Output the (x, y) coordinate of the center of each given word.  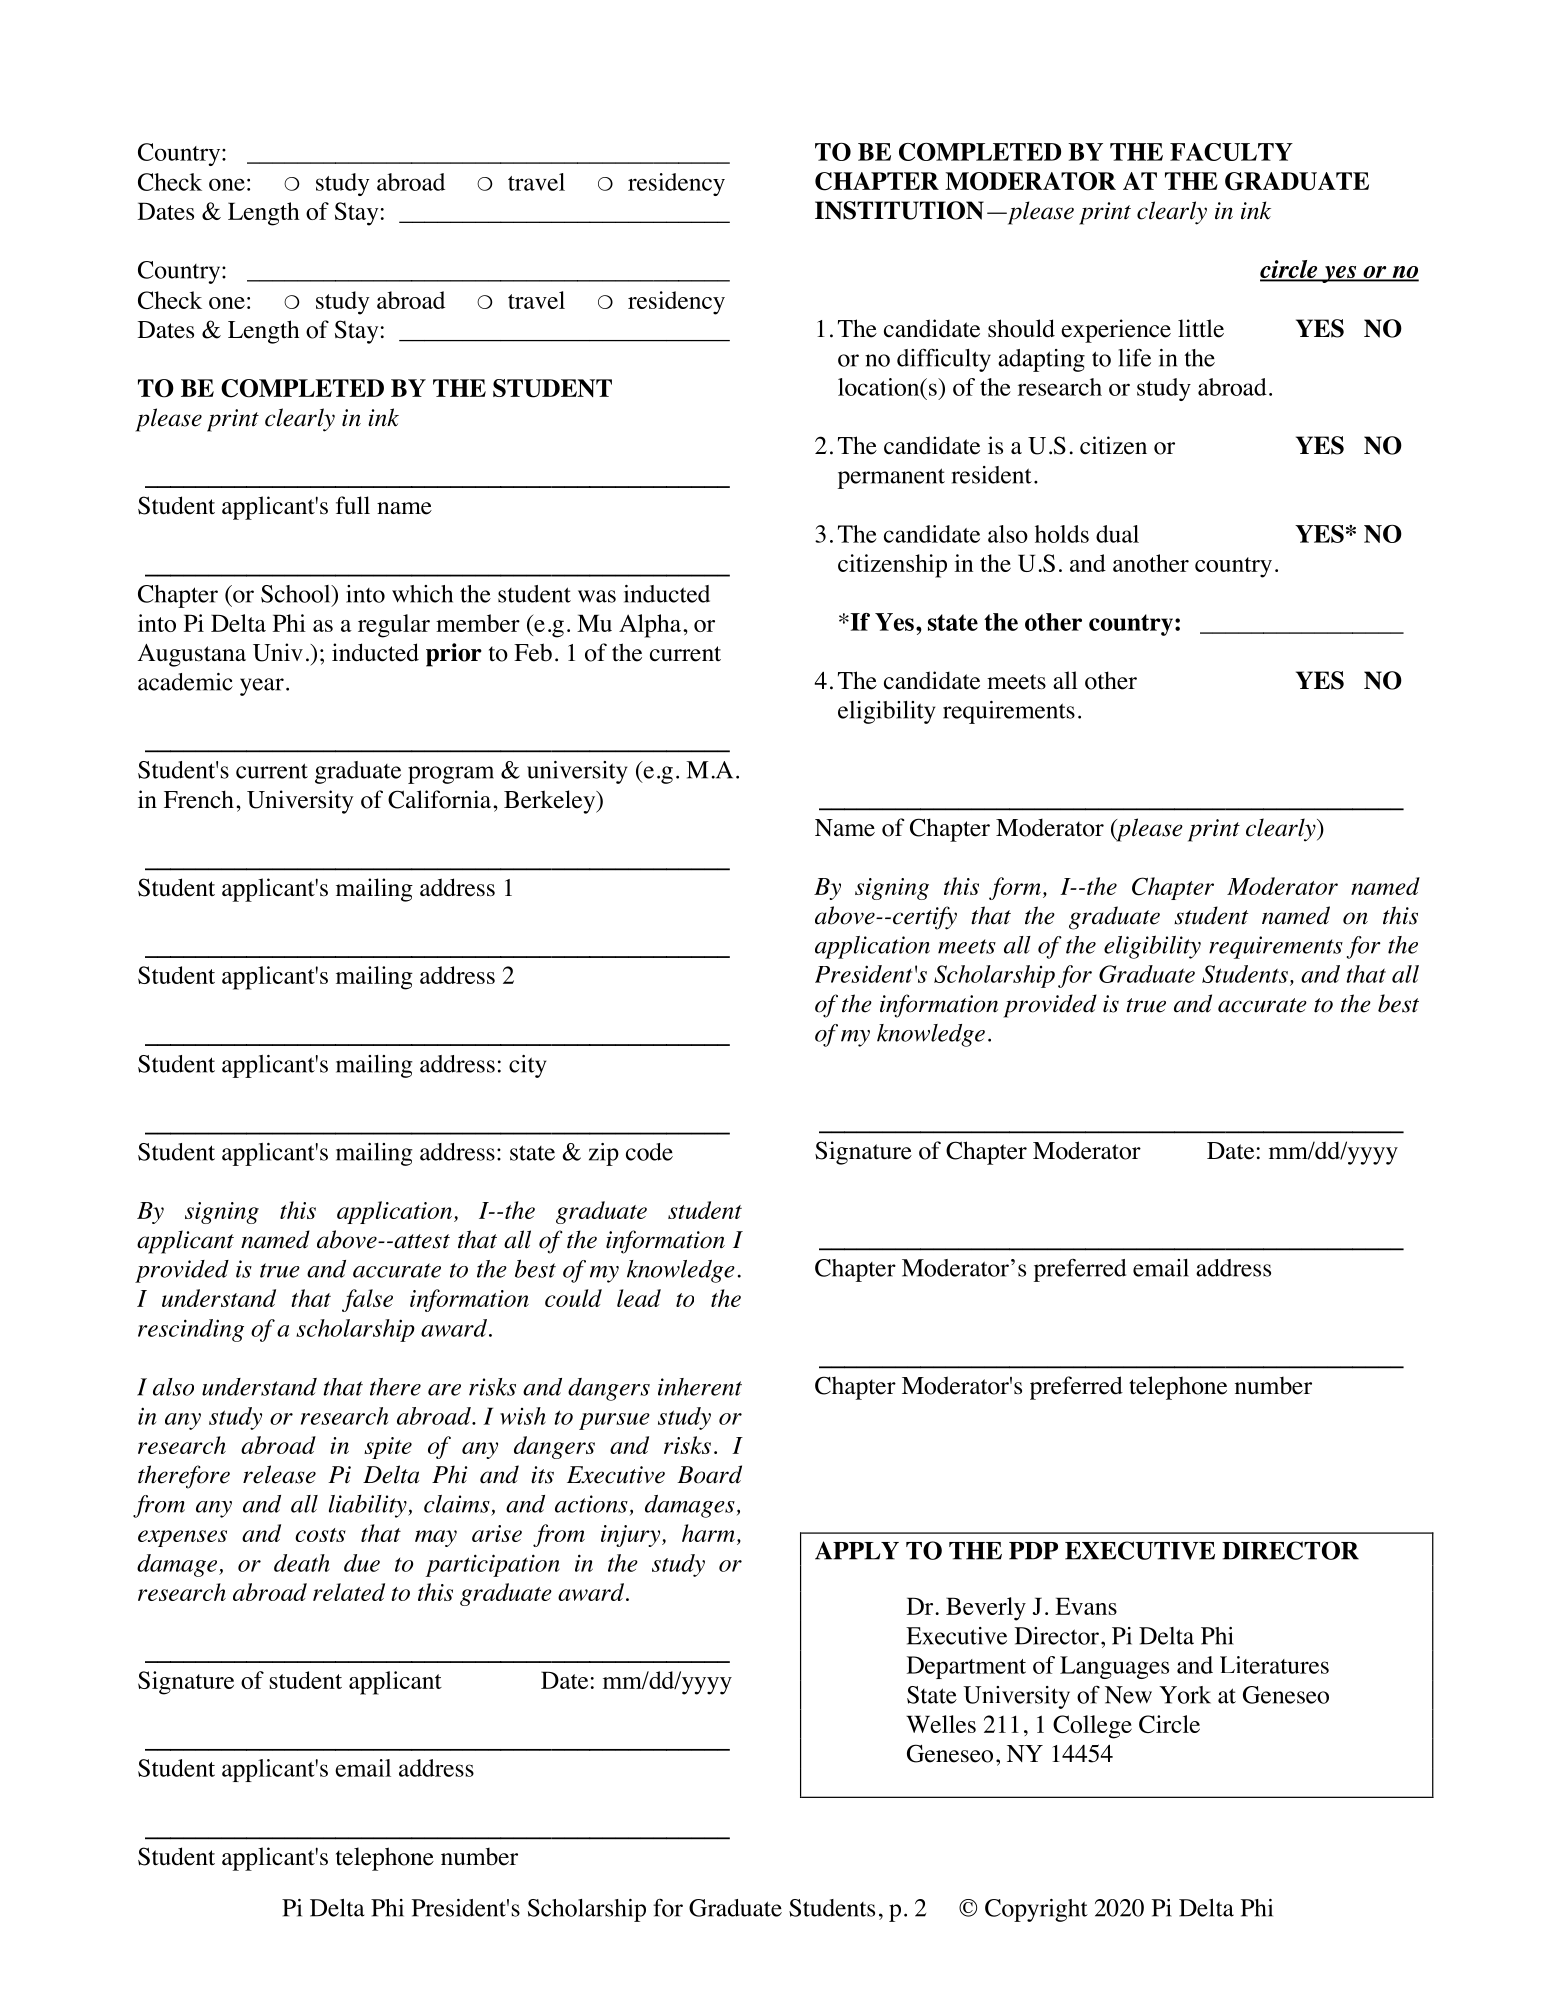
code (649, 1152)
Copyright (1036, 1910)
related (349, 1592)
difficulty (944, 360)
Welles (941, 1724)
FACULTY (1231, 152)
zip (604, 1154)
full (353, 505)
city (528, 1066)
